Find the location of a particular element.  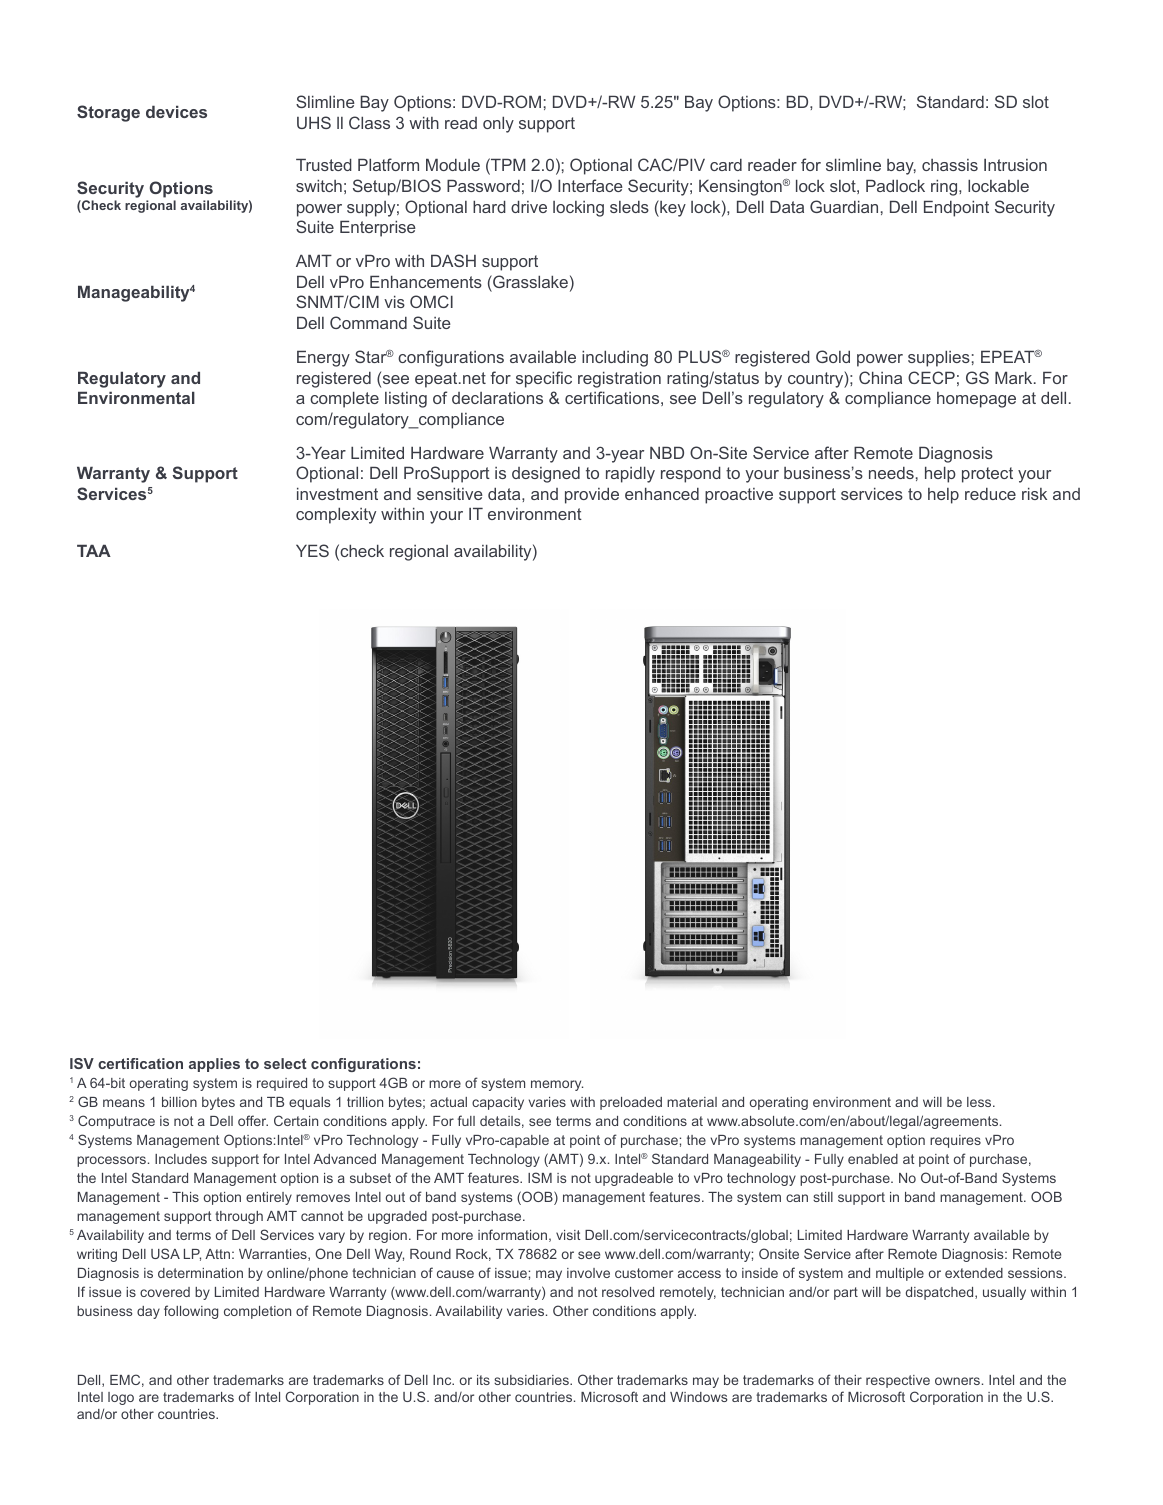

Energy is located at coordinates (323, 358).
